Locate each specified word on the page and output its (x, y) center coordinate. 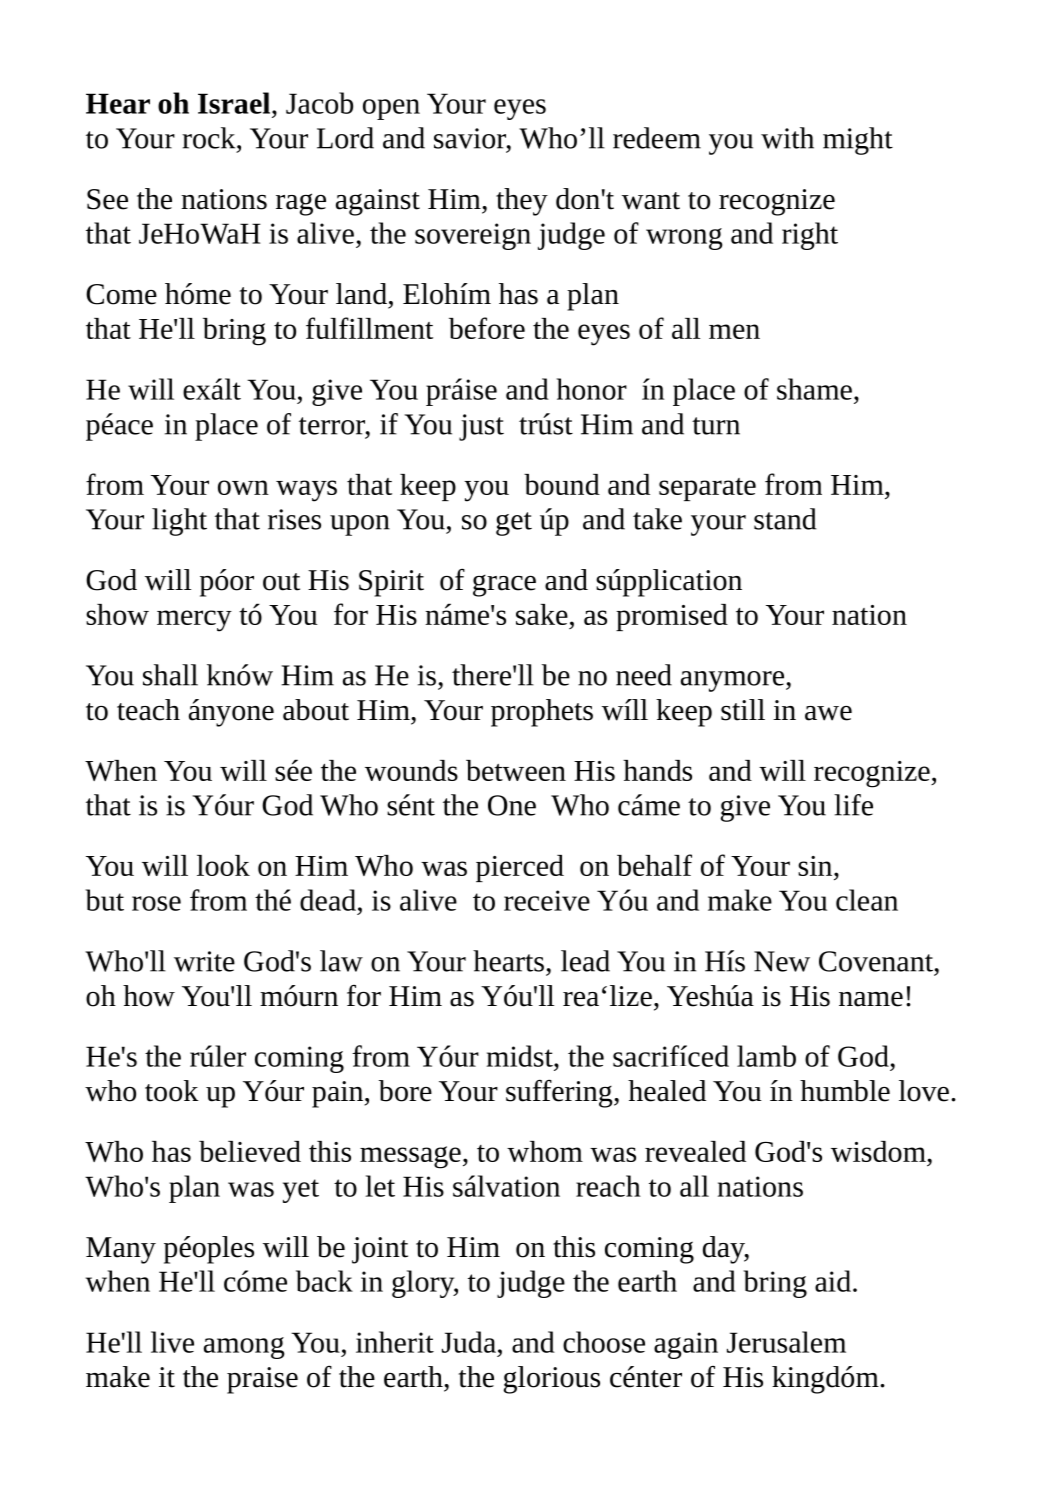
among (244, 1348)
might (858, 141)
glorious (552, 1380)
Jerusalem (786, 1342)
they (522, 202)
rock (210, 138)
